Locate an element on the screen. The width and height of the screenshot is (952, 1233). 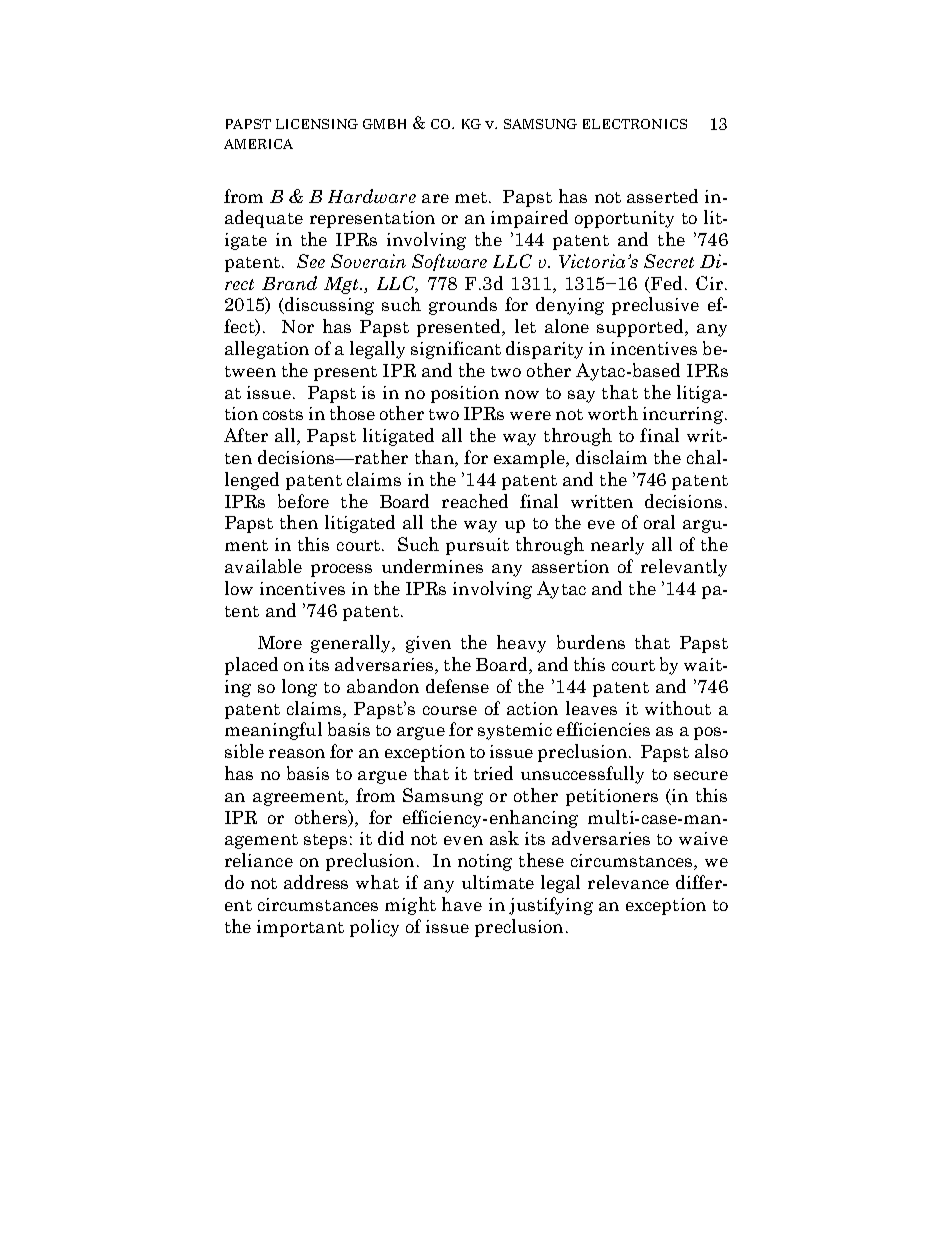
met is located at coordinates (472, 197).
